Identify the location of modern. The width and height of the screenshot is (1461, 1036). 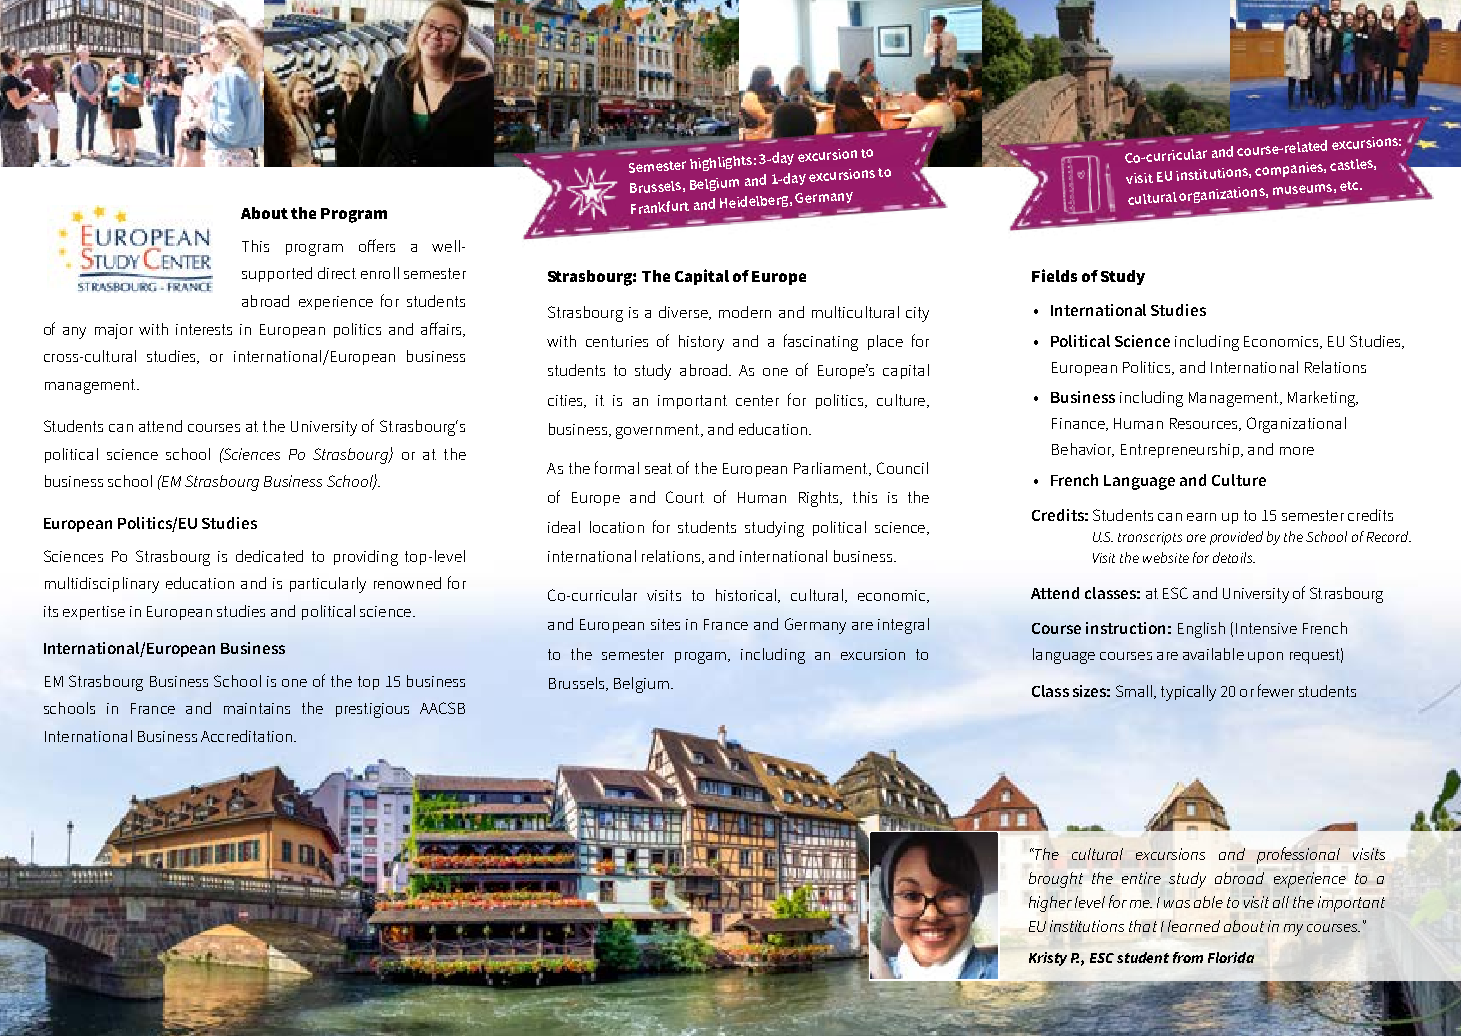
(745, 312).
